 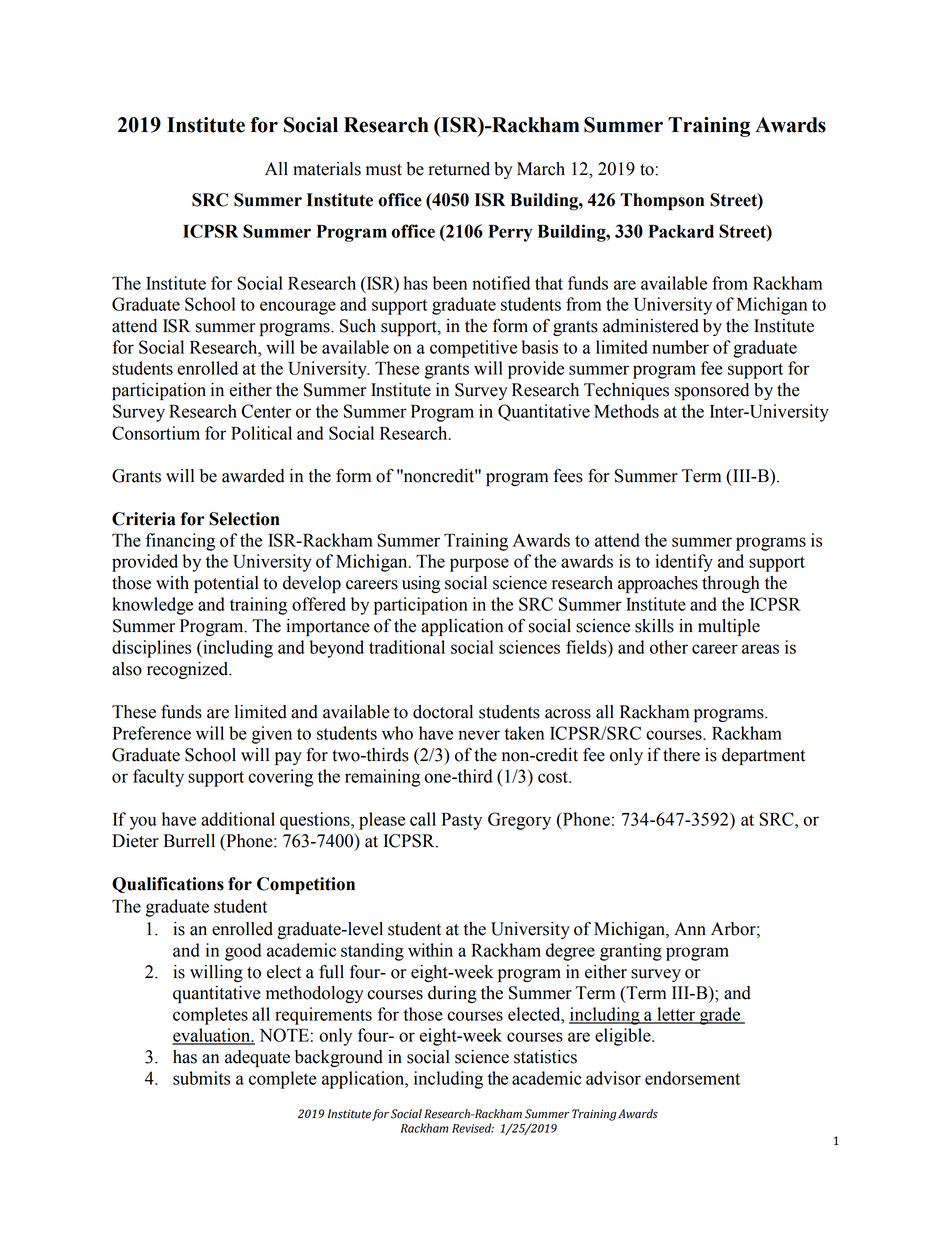 I want to click on recognized, so click(x=189, y=670).
